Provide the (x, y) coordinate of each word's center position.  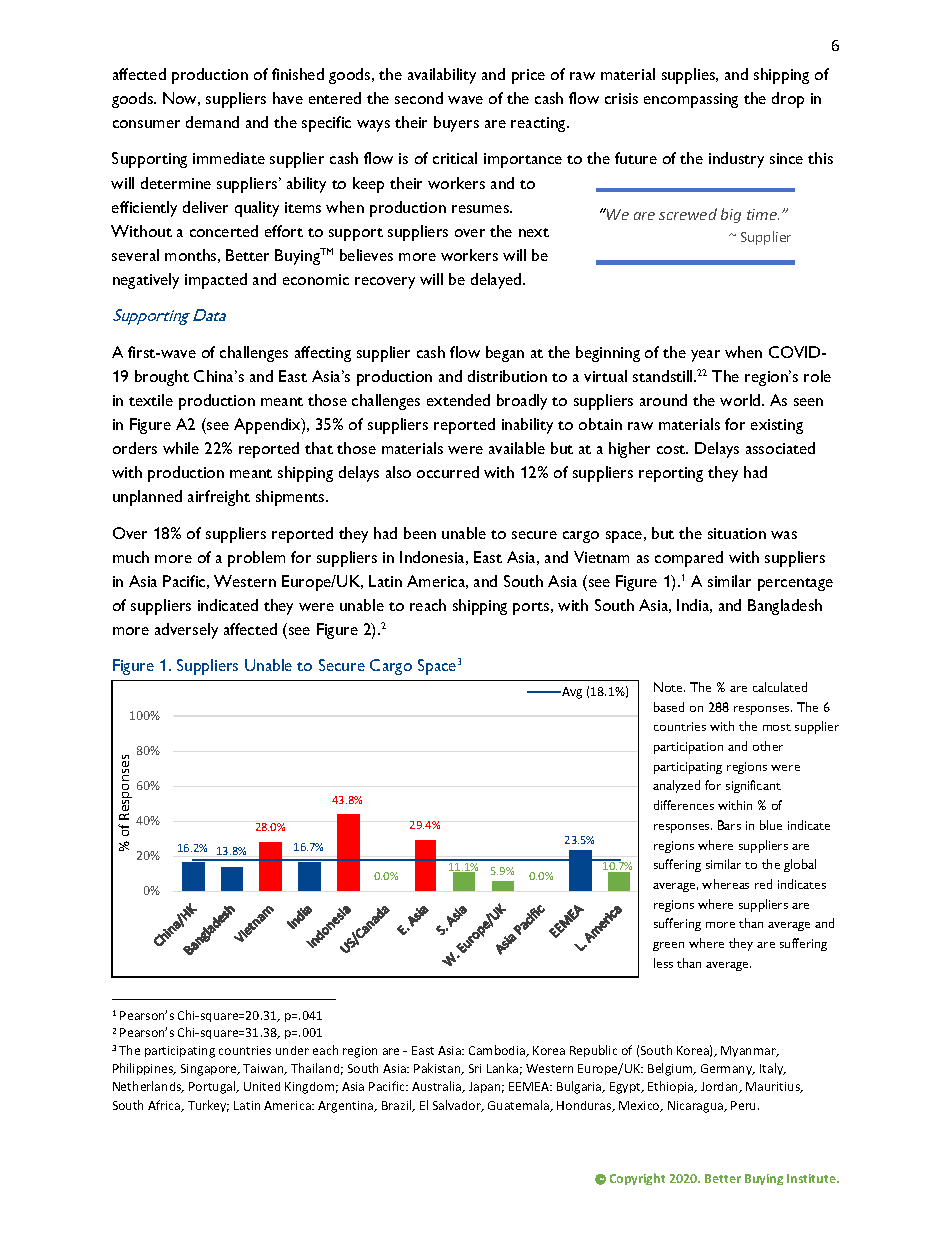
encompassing (691, 100)
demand (212, 122)
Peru (745, 1105)
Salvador (458, 1106)
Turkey (208, 1106)
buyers (456, 124)
